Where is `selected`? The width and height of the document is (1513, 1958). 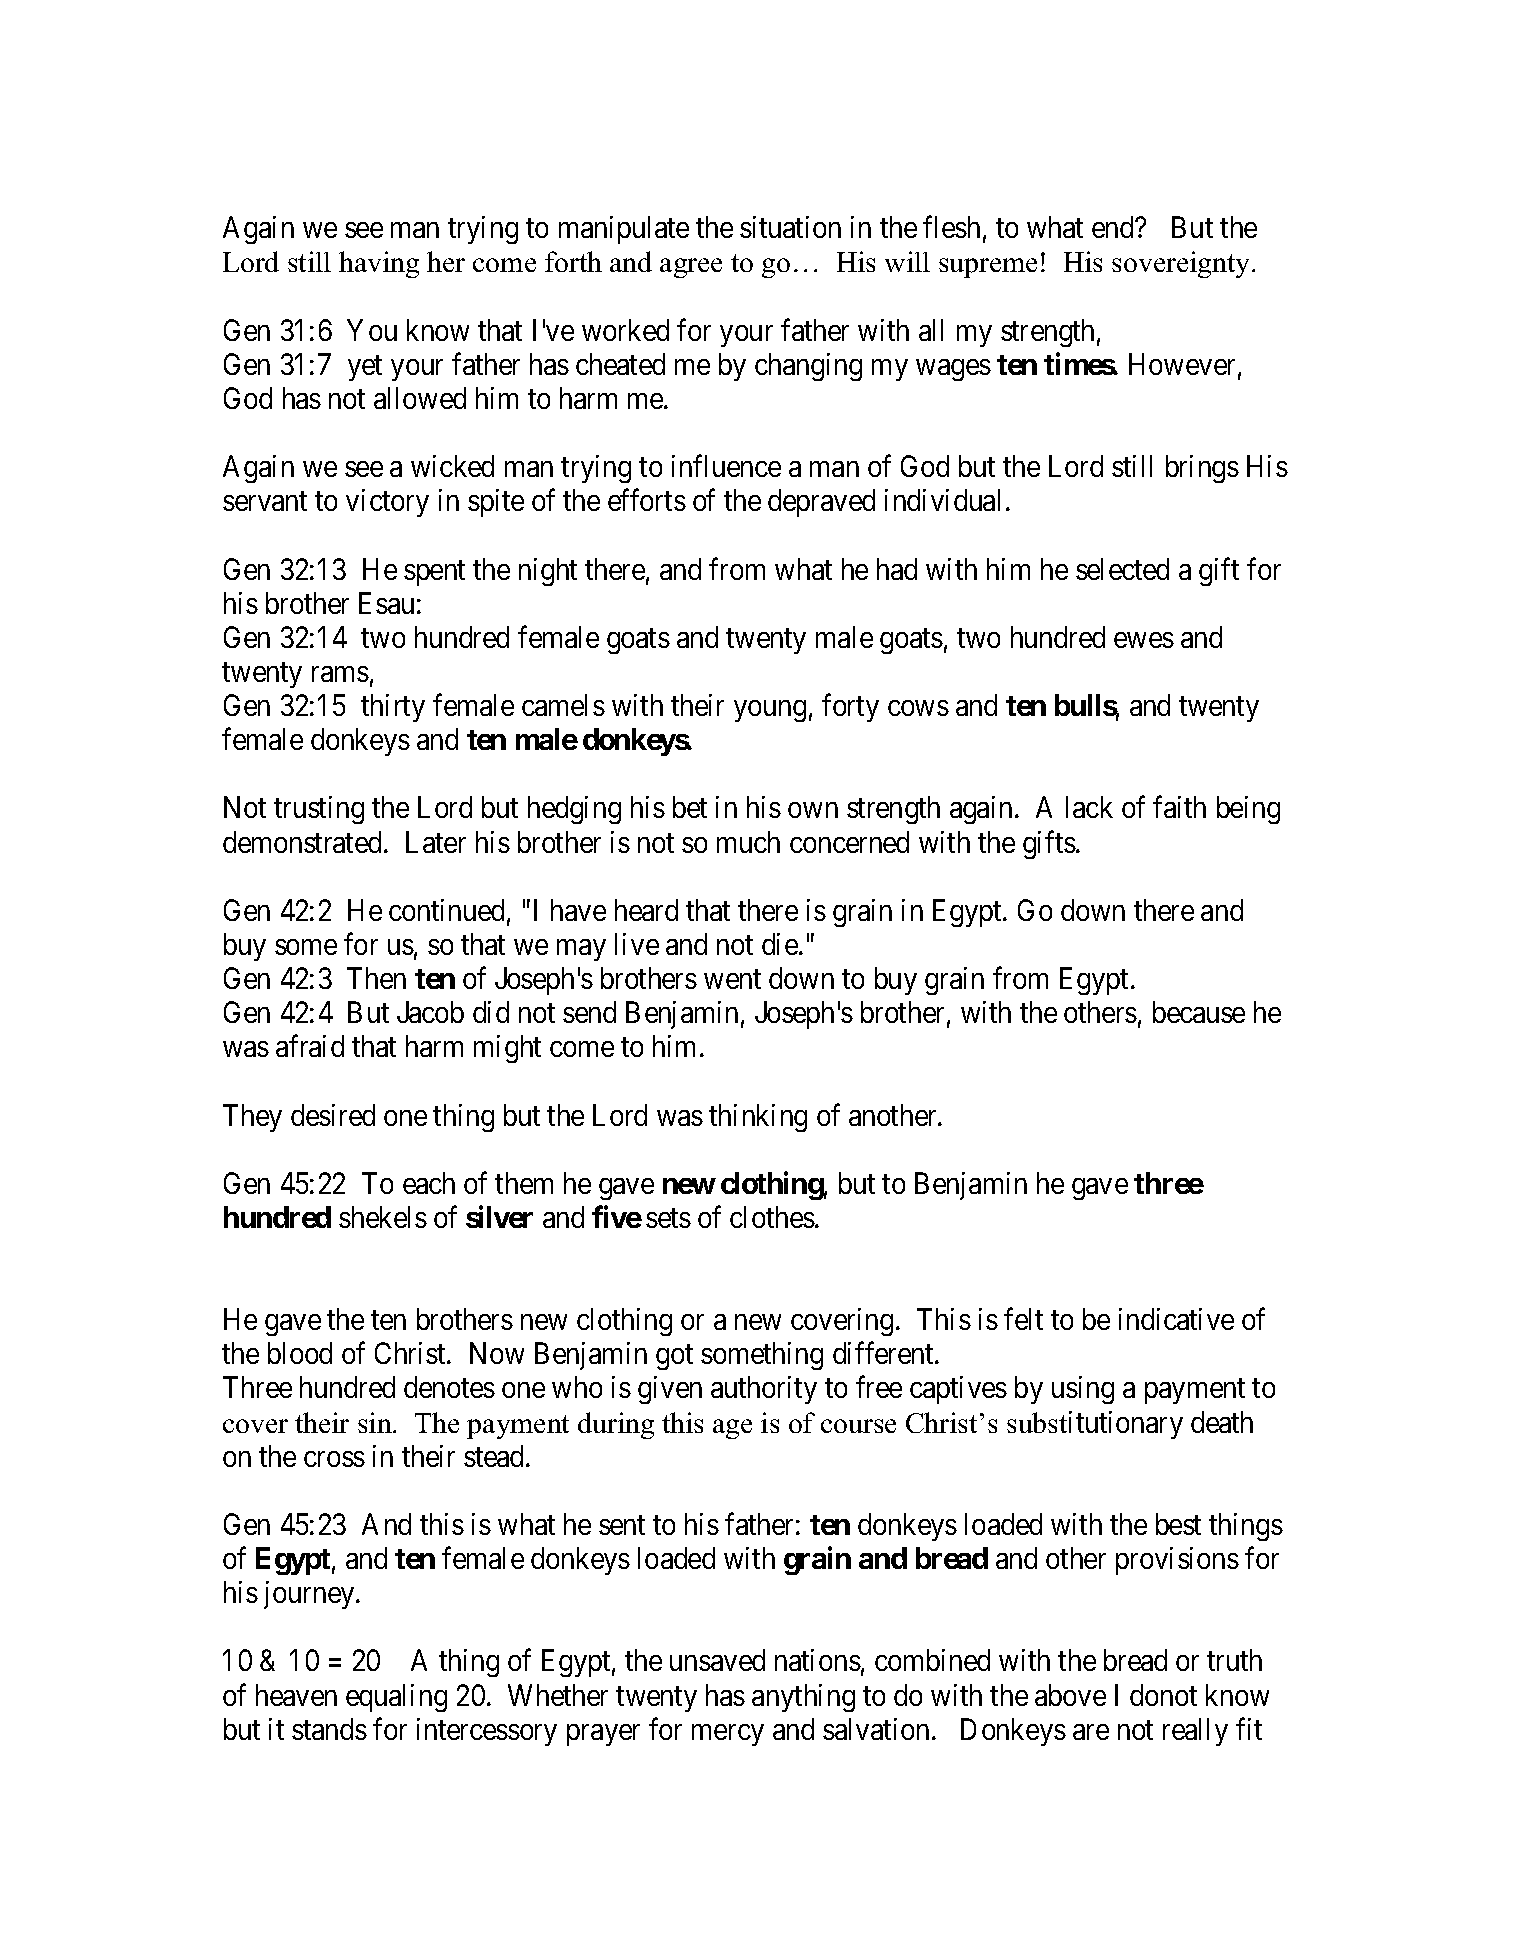 selected is located at coordinates (1122, 569).
